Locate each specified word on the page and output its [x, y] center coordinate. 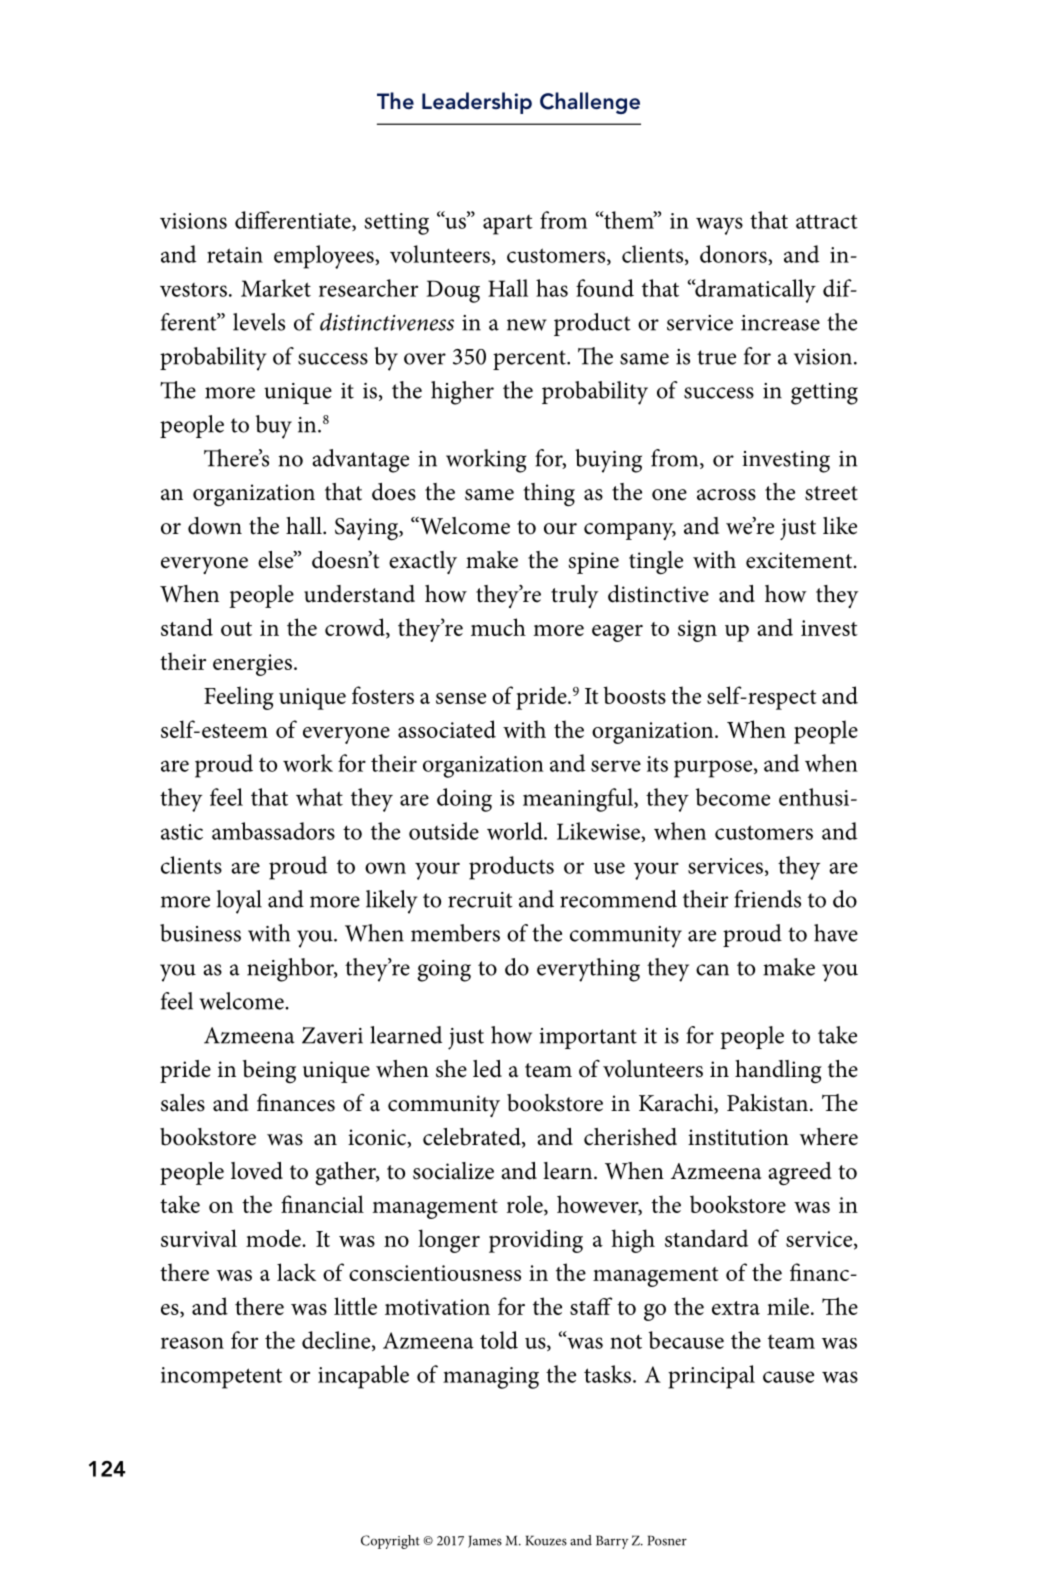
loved [257, 1171]
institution [738, 1137]
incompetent [221, 1378]
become [732, 797]
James [485, 1541]
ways [719, 226]
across [726, 495]
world [516, 831]
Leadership [477, 103]
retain [235, 255]
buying [608, 461]
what [319, 797]
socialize [453, 1171]
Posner [667, 1540]
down [215, 526]
